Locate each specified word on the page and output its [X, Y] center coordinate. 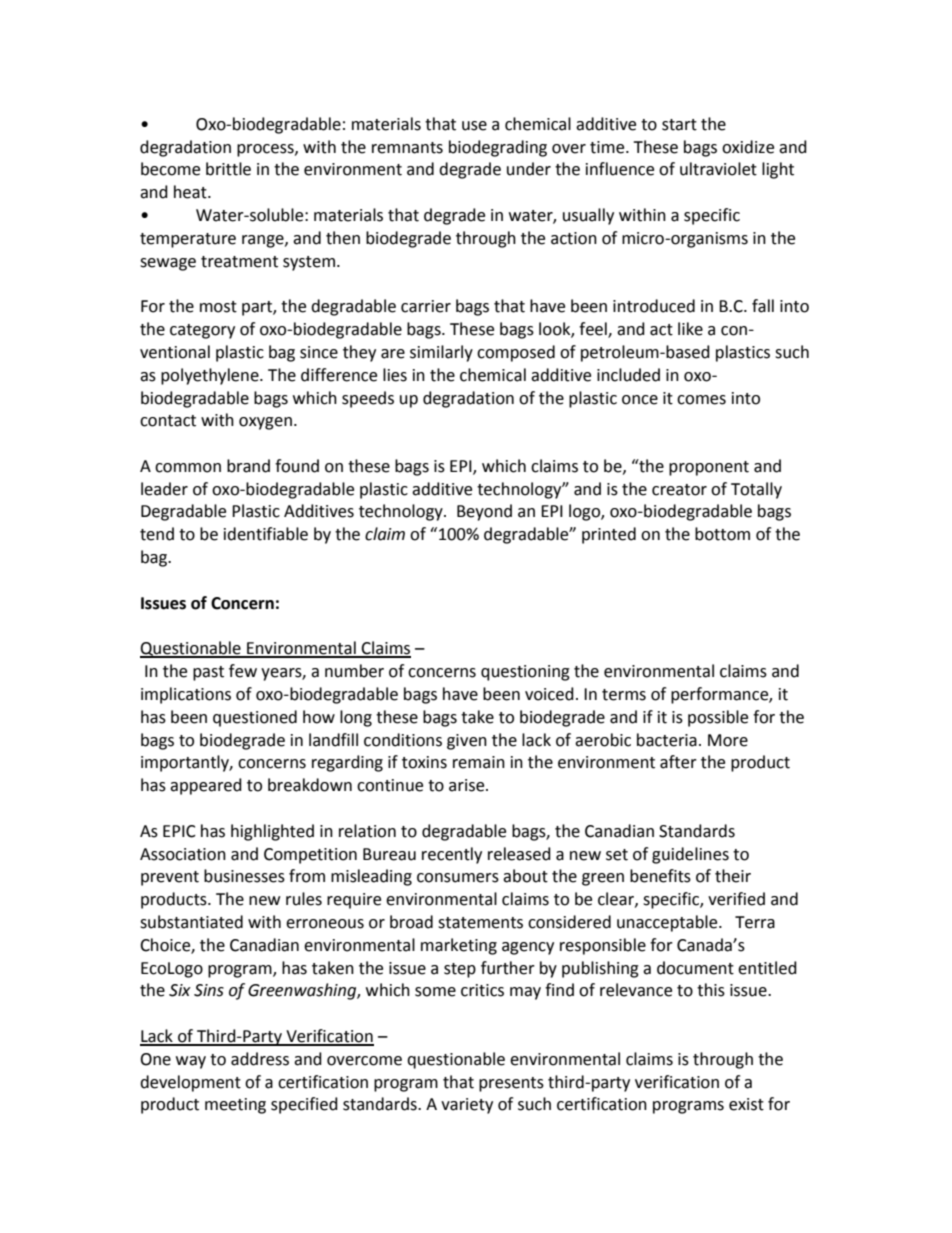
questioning [525, 673]
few [243, 671]
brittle [228, 169]
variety [467, 1106]
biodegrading [498, 148]
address [260, 1059]
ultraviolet [718, 169]
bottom [722, 534]
